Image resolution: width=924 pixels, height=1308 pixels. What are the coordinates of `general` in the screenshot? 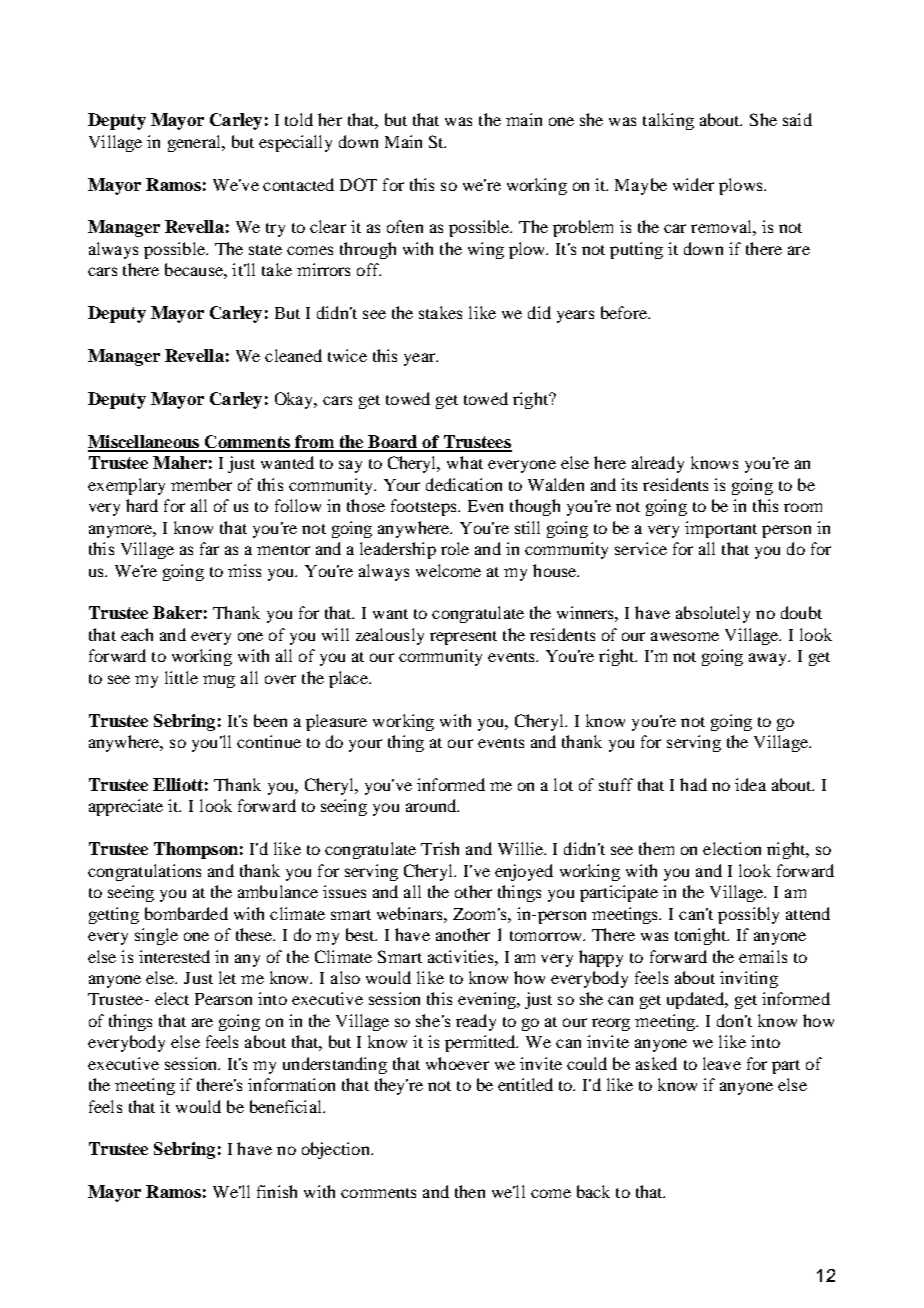 It's located at (195, 143).
